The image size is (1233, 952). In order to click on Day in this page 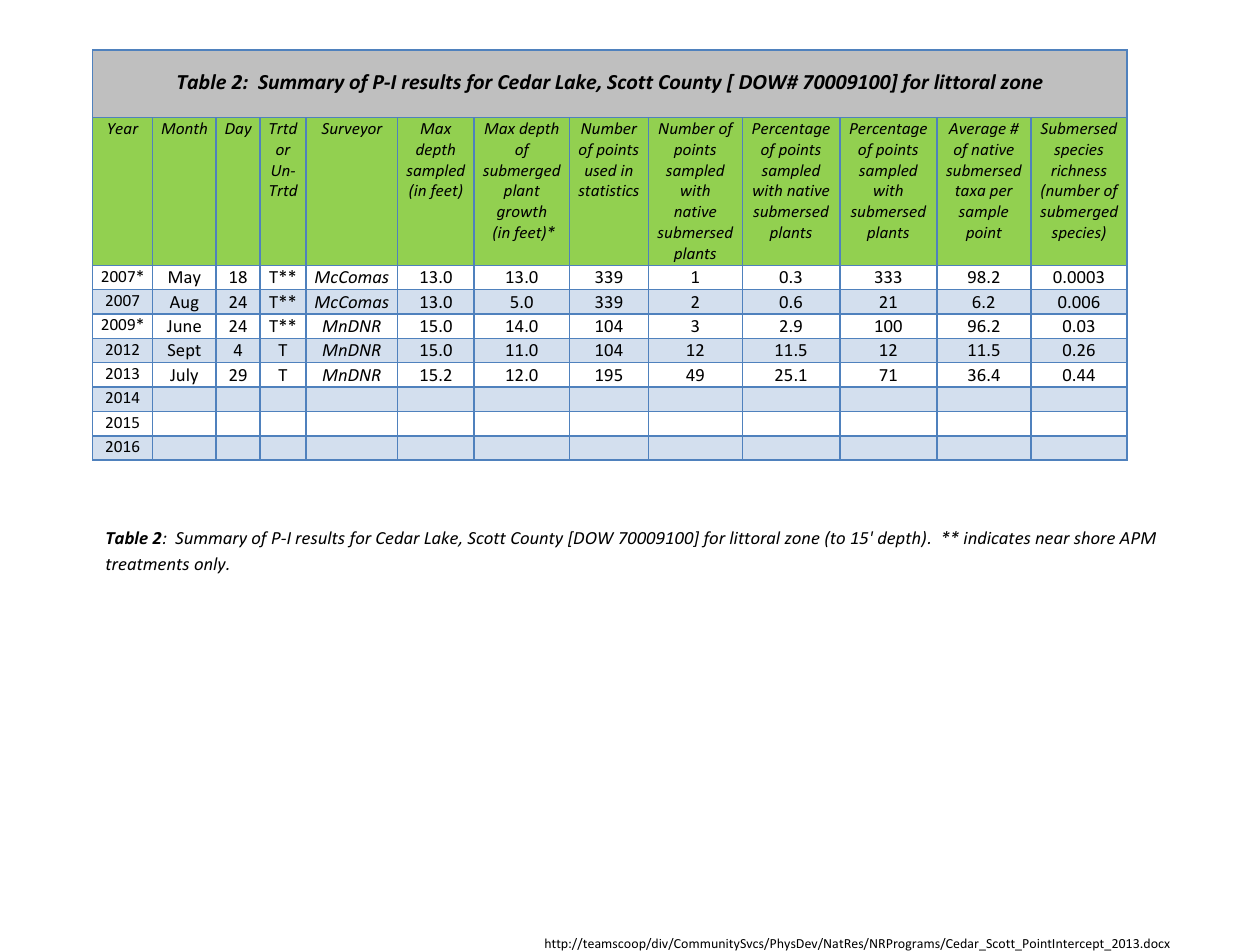, I will do `click(238, 130)`.
